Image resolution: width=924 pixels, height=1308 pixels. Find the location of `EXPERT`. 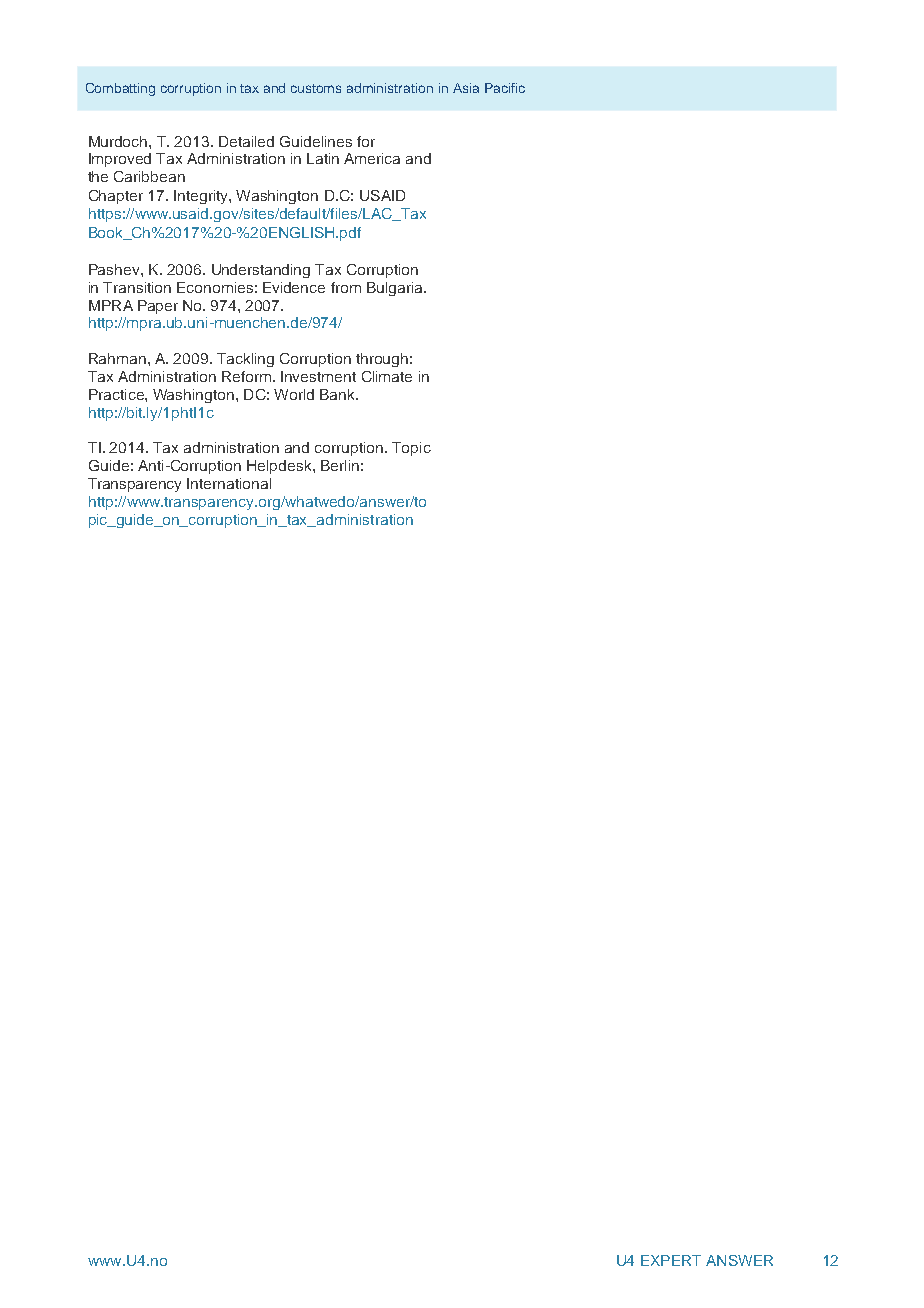

EXPERT is located at coordinates (671, 1260).
